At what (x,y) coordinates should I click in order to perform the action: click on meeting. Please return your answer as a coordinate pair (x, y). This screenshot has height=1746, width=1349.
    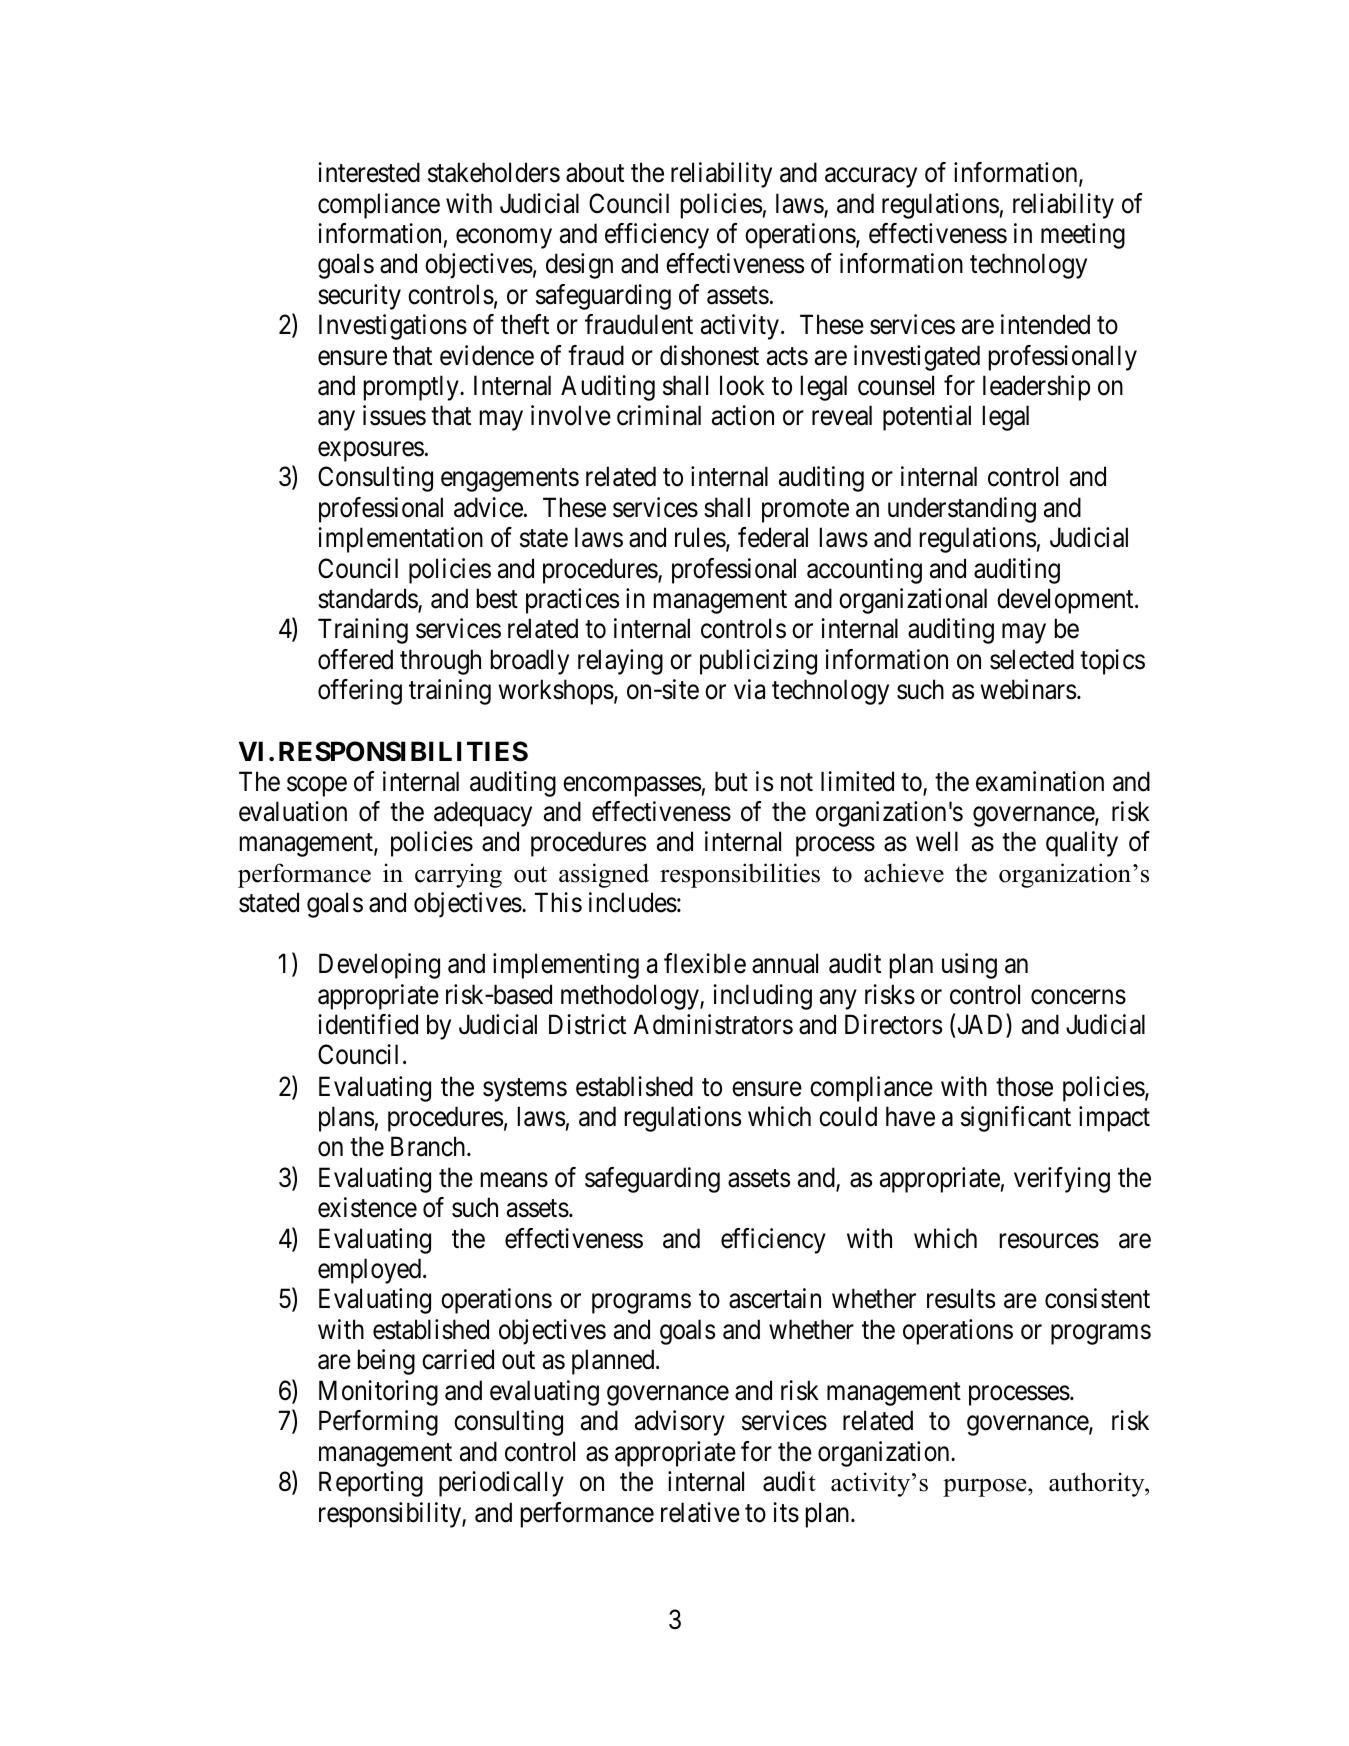
    Looking at the image, I should click on (1083, 236).
